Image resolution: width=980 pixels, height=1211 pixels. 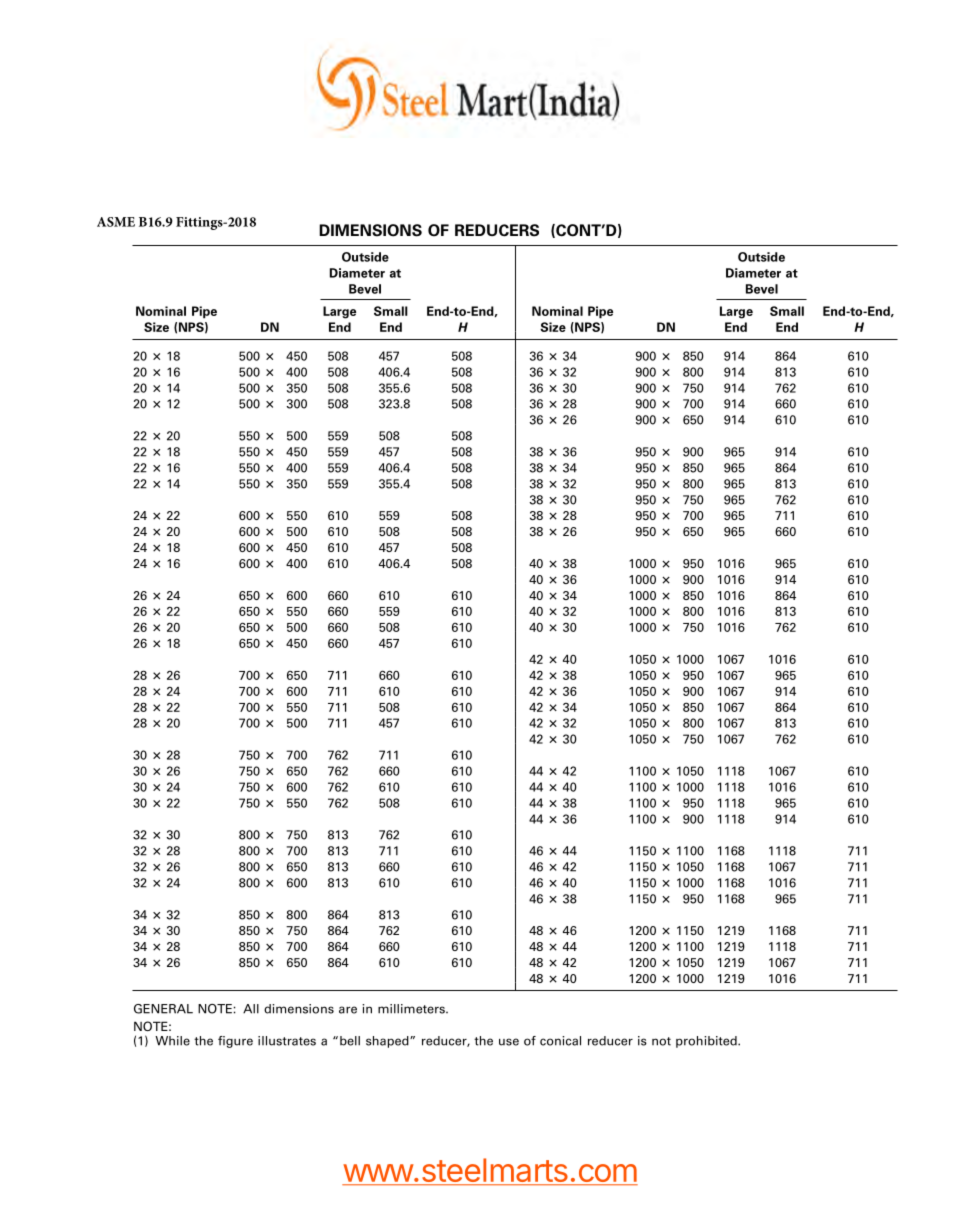 I want to click on conical, so click(x=560, y=1041).
